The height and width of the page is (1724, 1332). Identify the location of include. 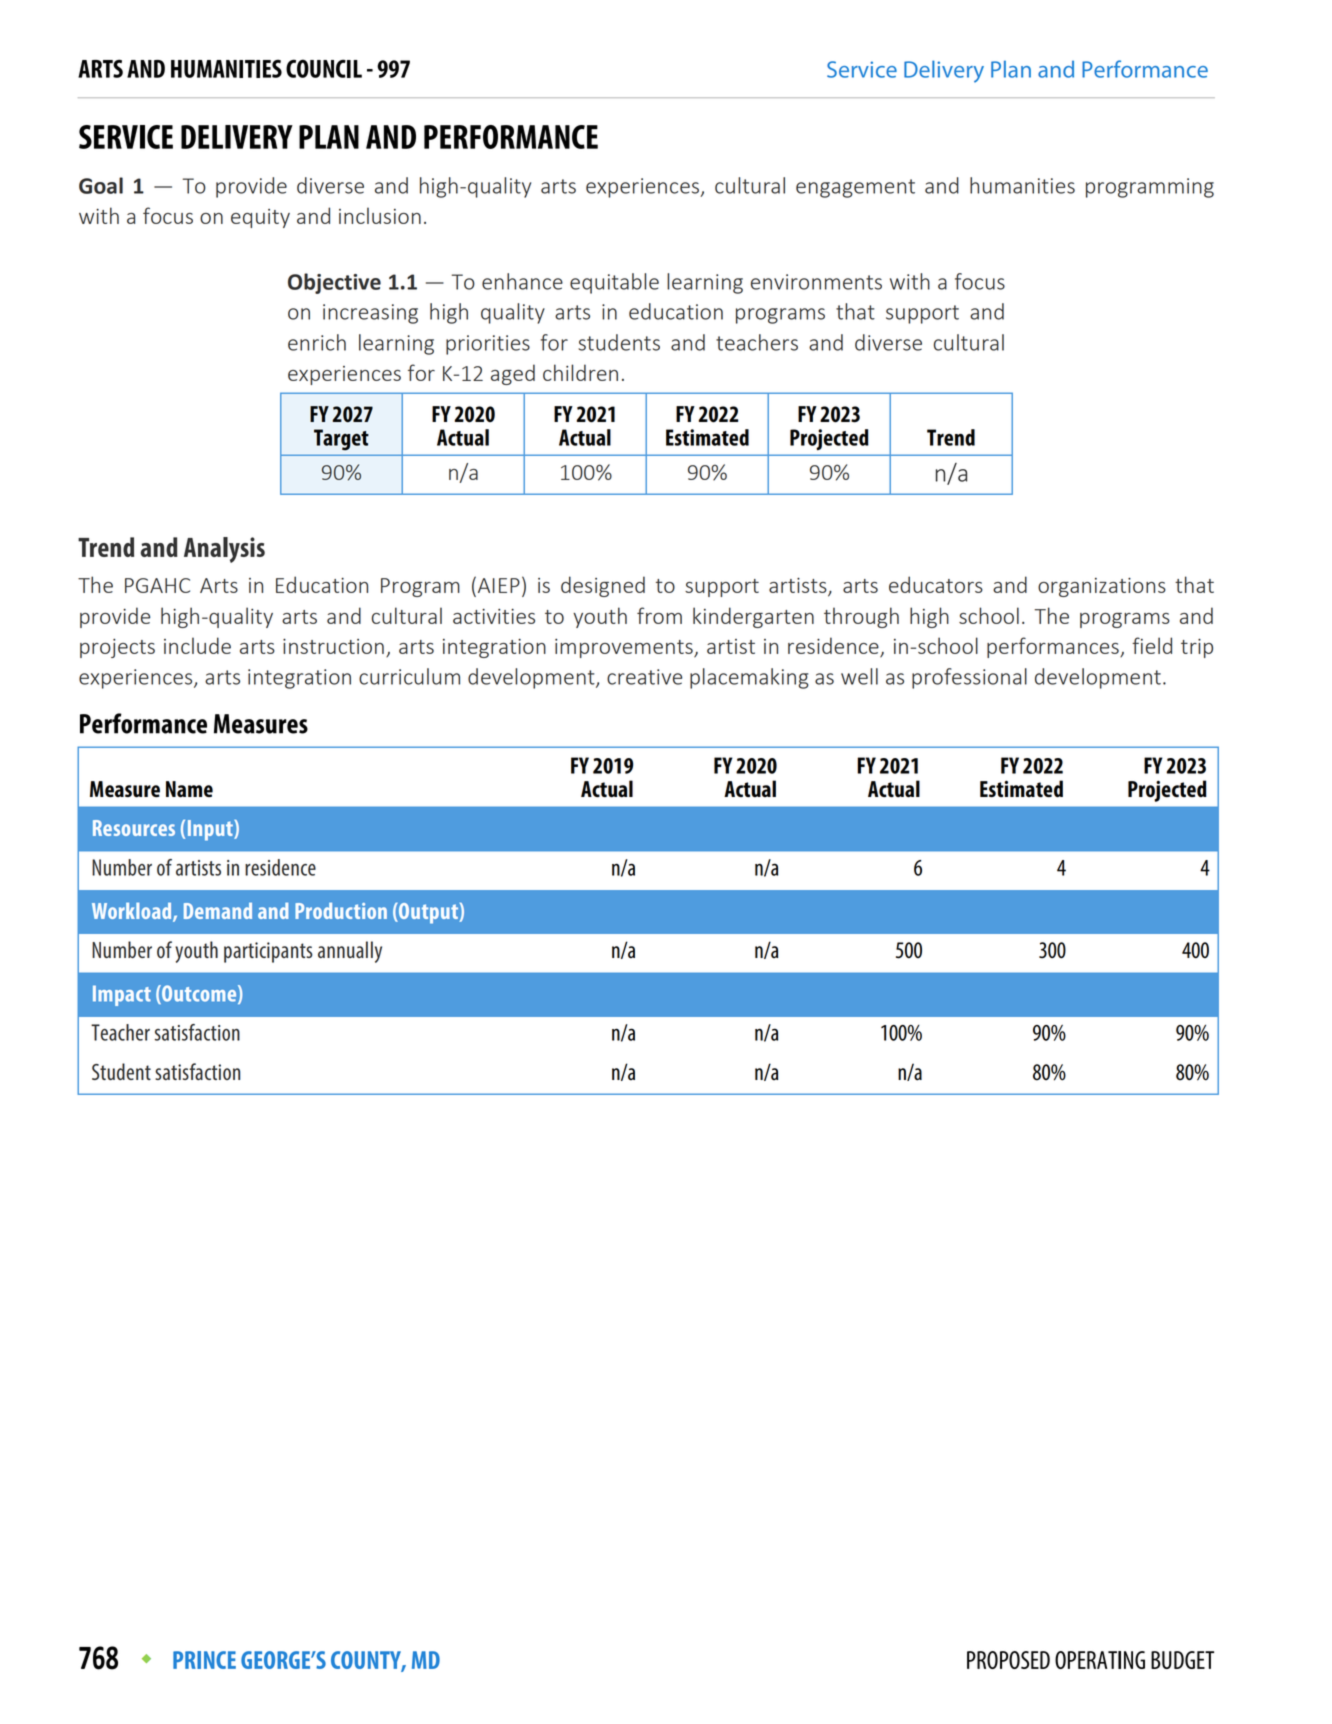
(197, 645).
